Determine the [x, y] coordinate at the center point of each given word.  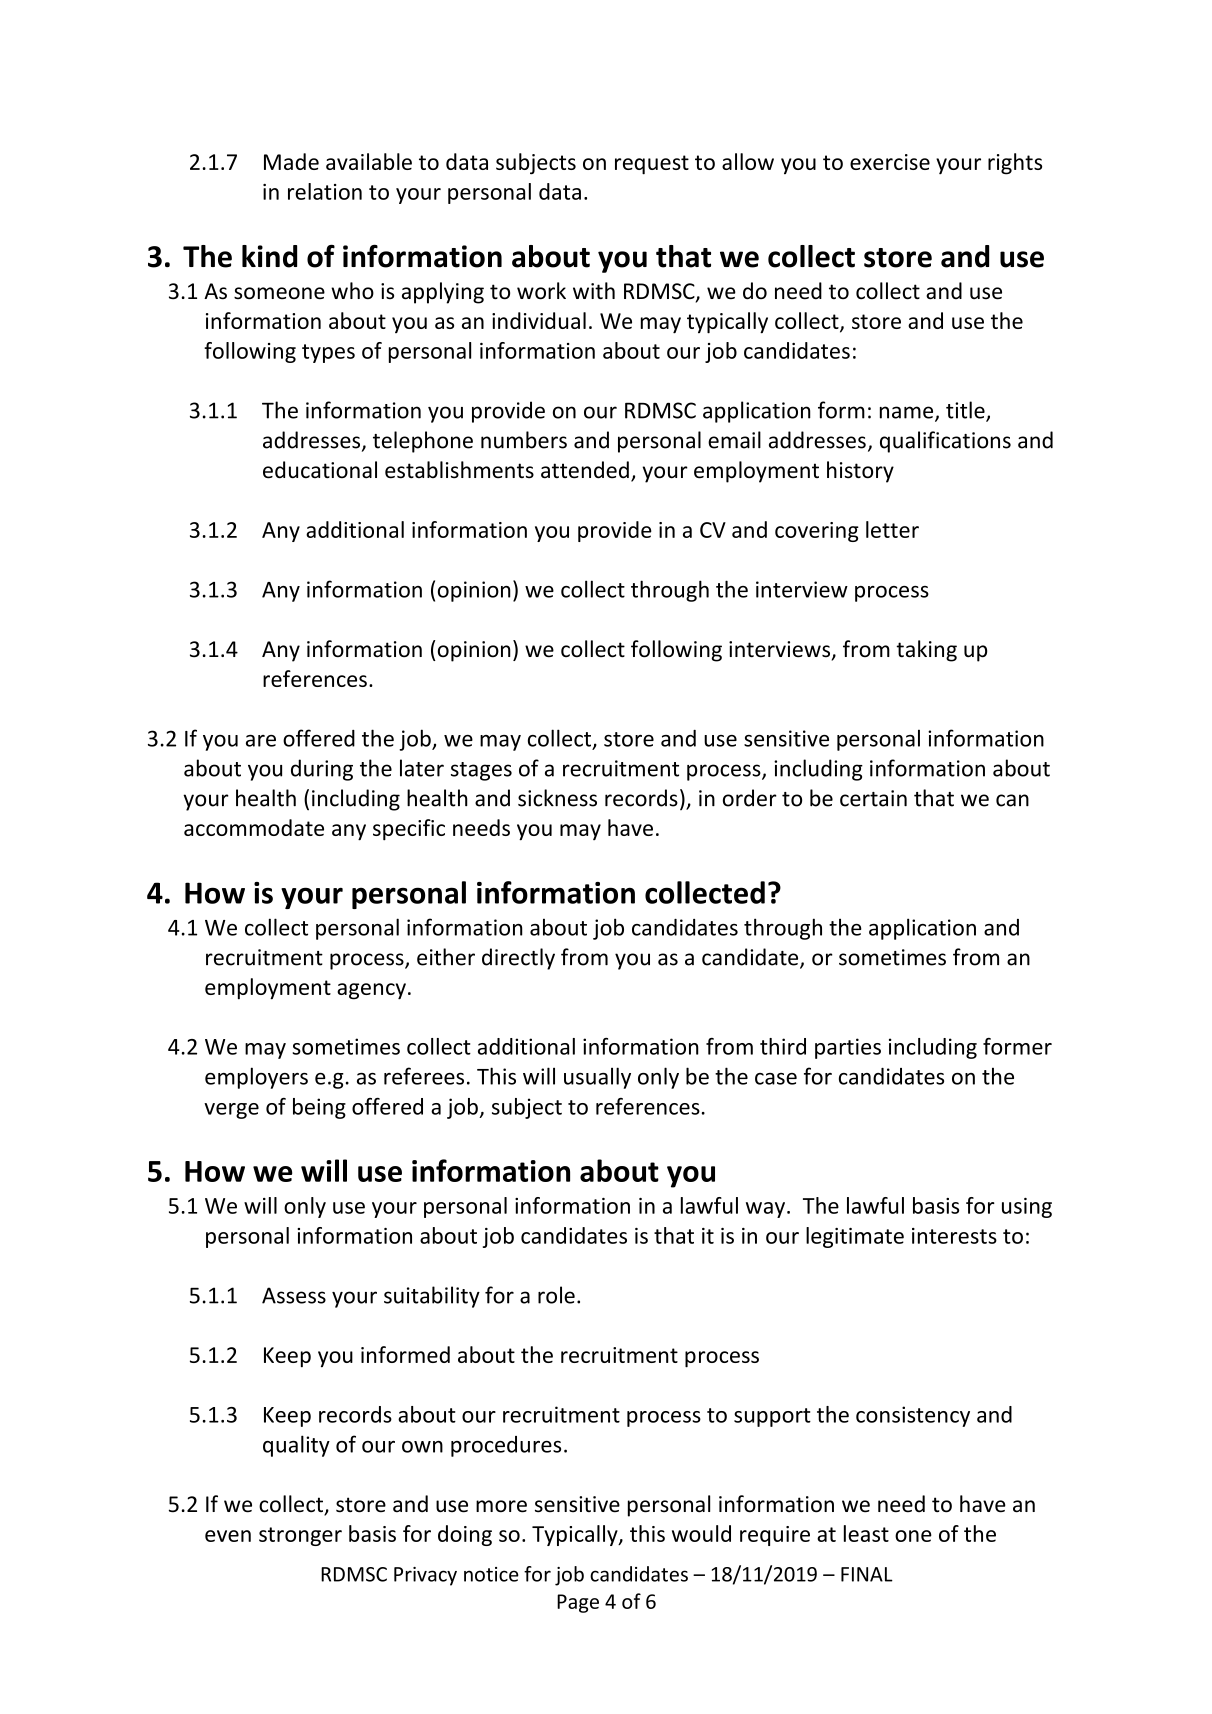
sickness [557, 798]
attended [585, 470]
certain [873, 798]
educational [320, 470]
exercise [890, 162]
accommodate [254, 827]
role [556, 1295]
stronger [300, 1536]
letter [892, 529]
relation [325, 191]
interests [954, 1236]
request [652, 165]
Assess [294, 1295]
